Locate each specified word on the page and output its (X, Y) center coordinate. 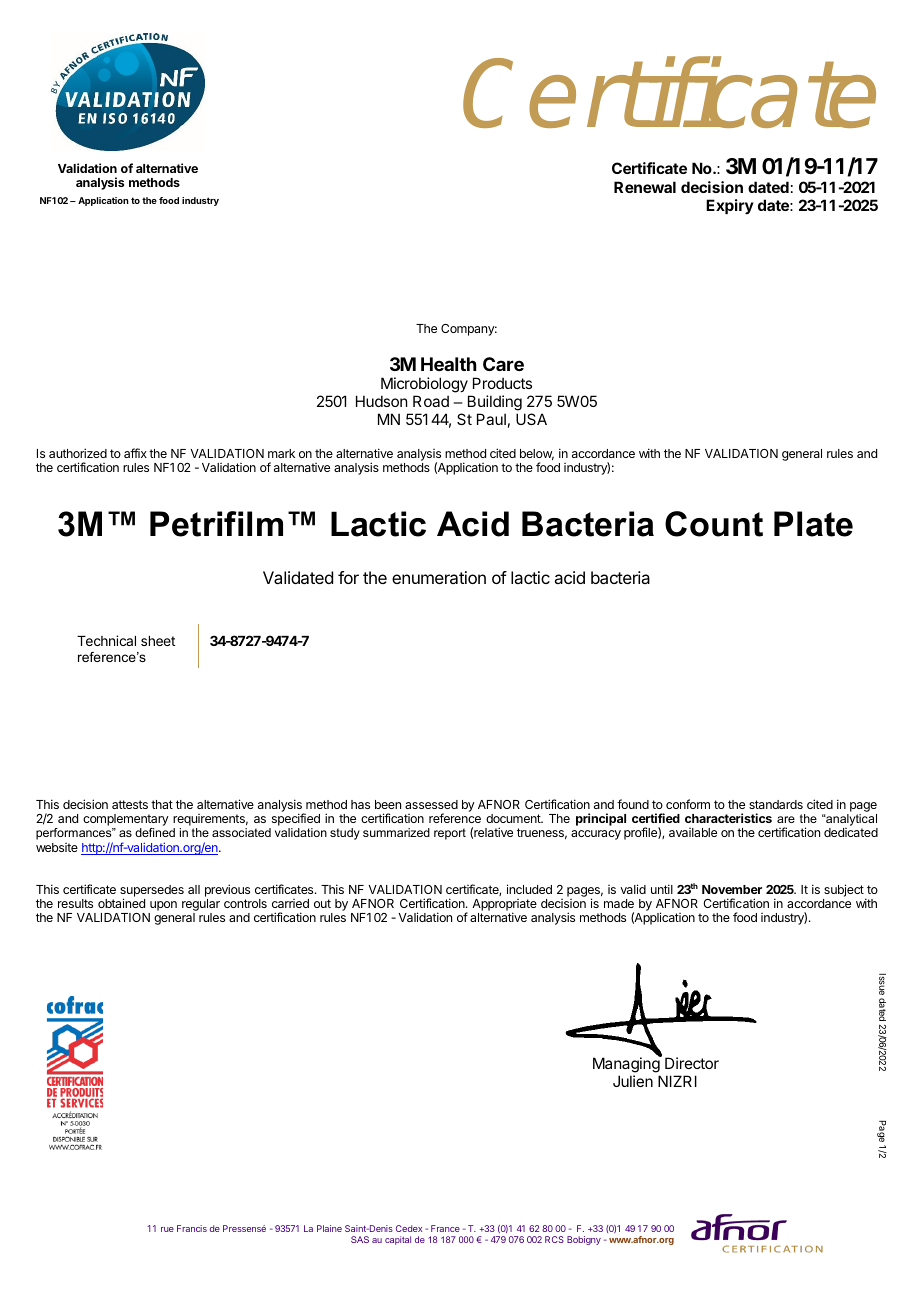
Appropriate (504, 906)
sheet (158, 641)
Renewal (645, 187)
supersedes (152, 892)
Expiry (730, 206)
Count (714, 524)
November (732, 889)
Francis (192, 1228)
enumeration (439, 577)
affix (135, 453)
